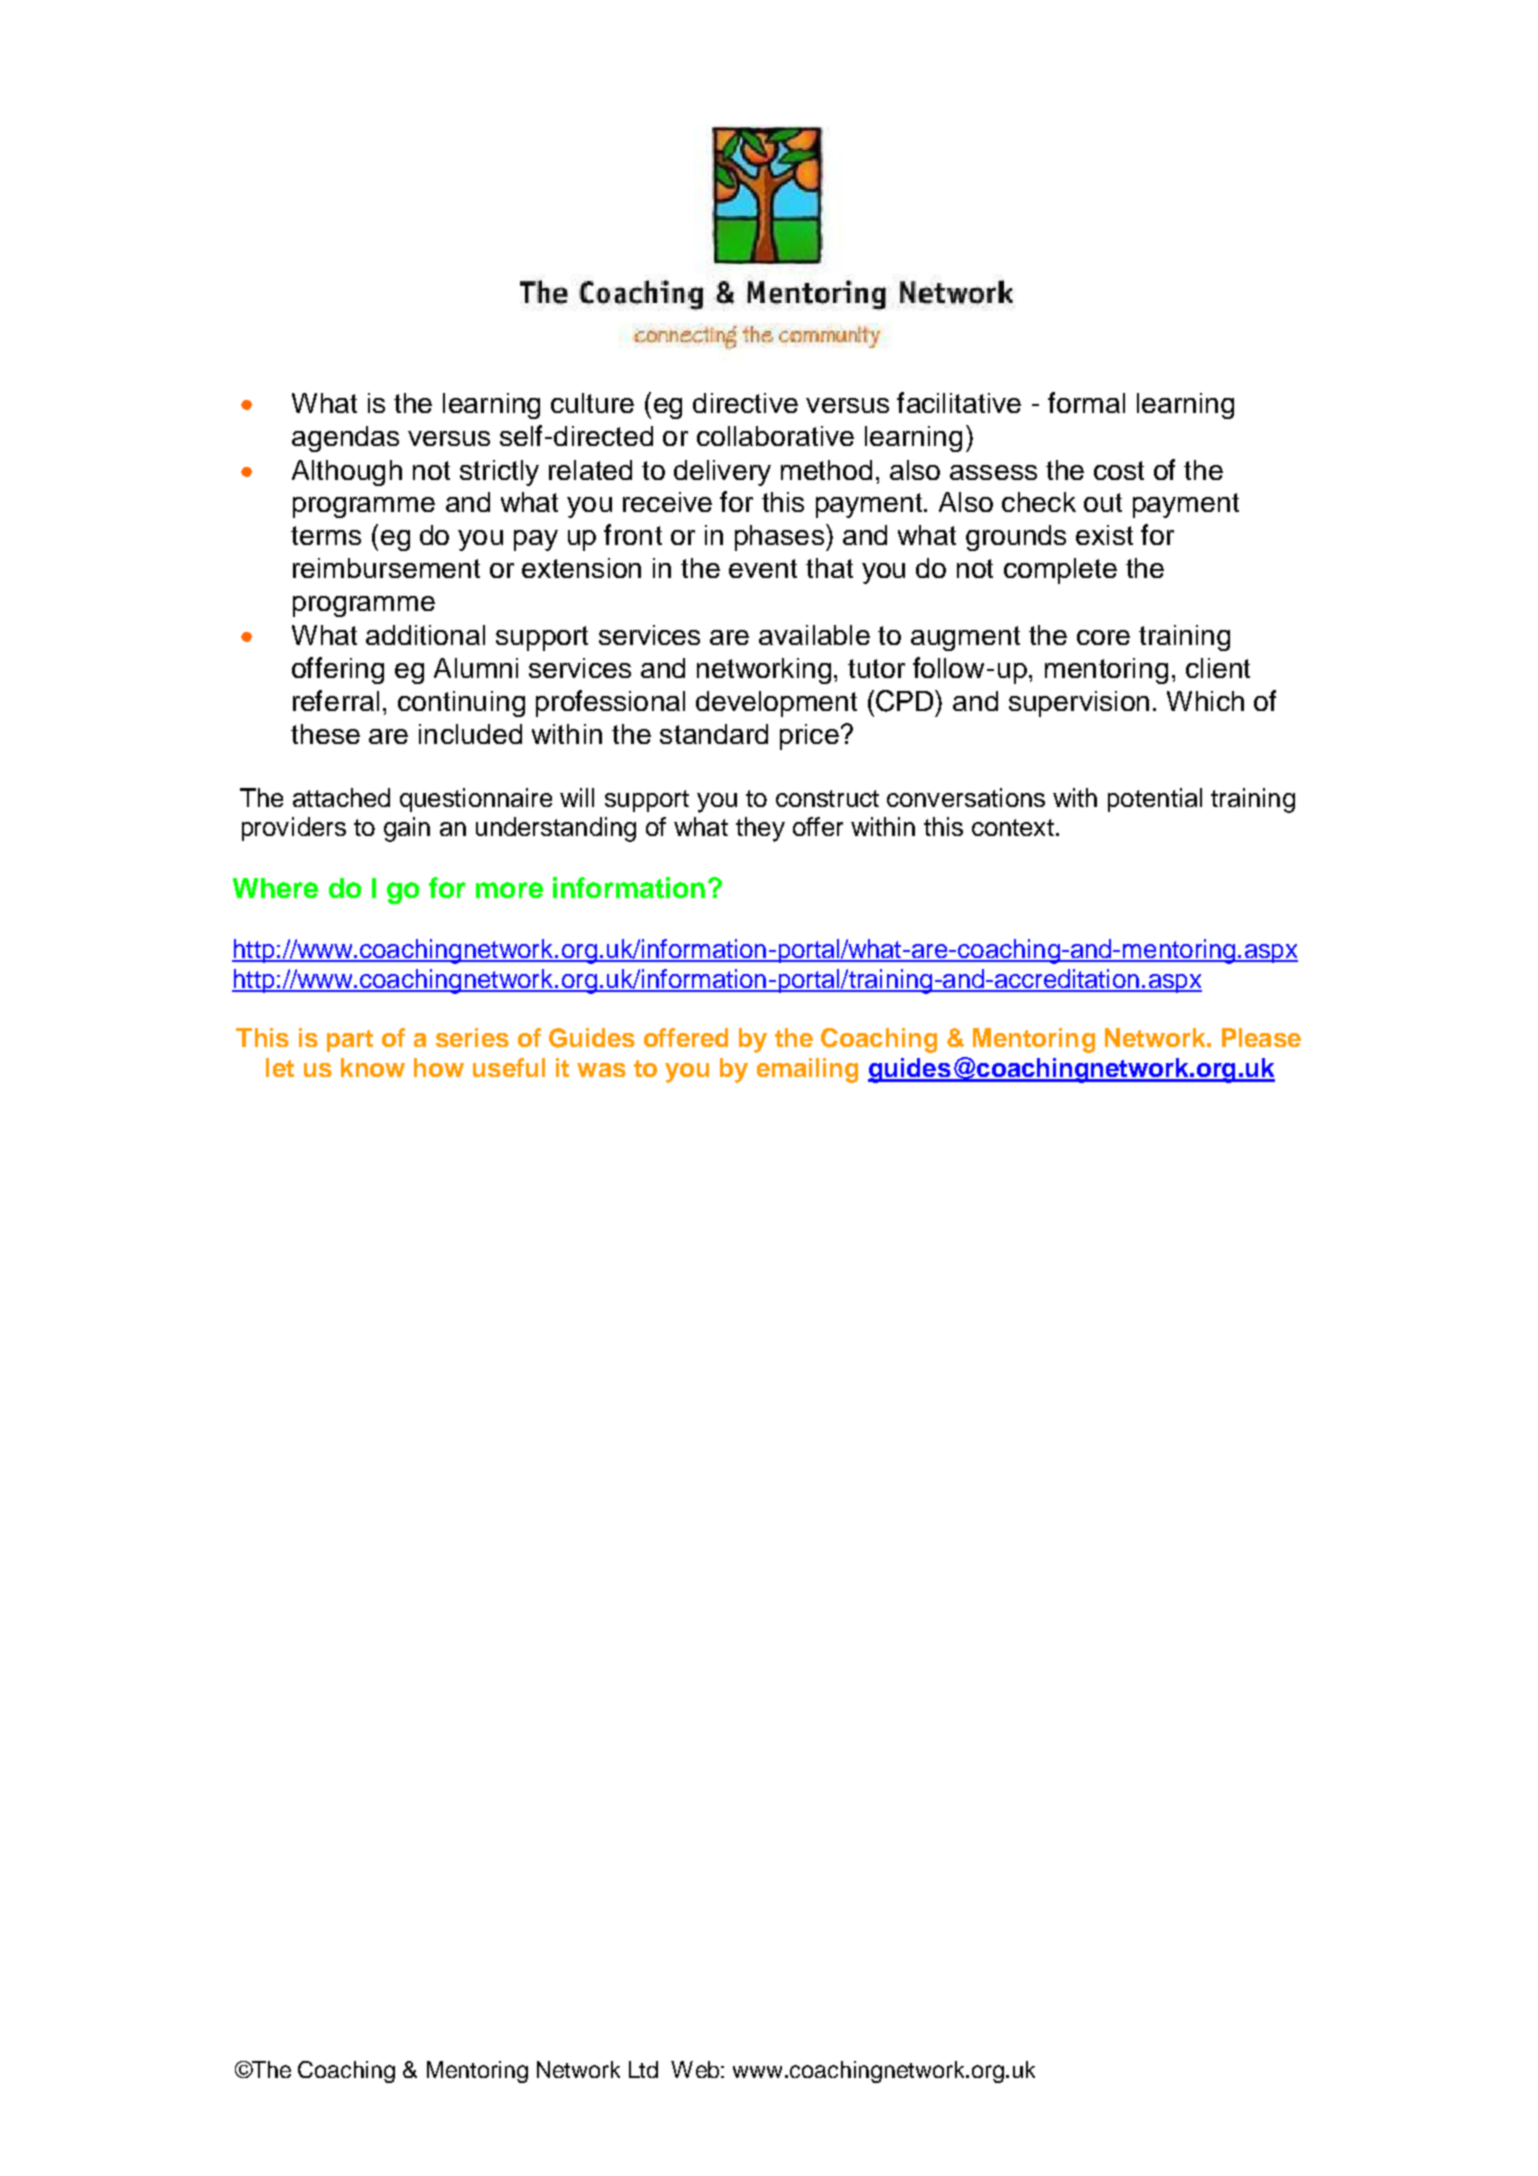 The height and width of the document is (2176, 1538). Describe the element at coordinates (1155, 800) in the document. I see `potential` at that location.
